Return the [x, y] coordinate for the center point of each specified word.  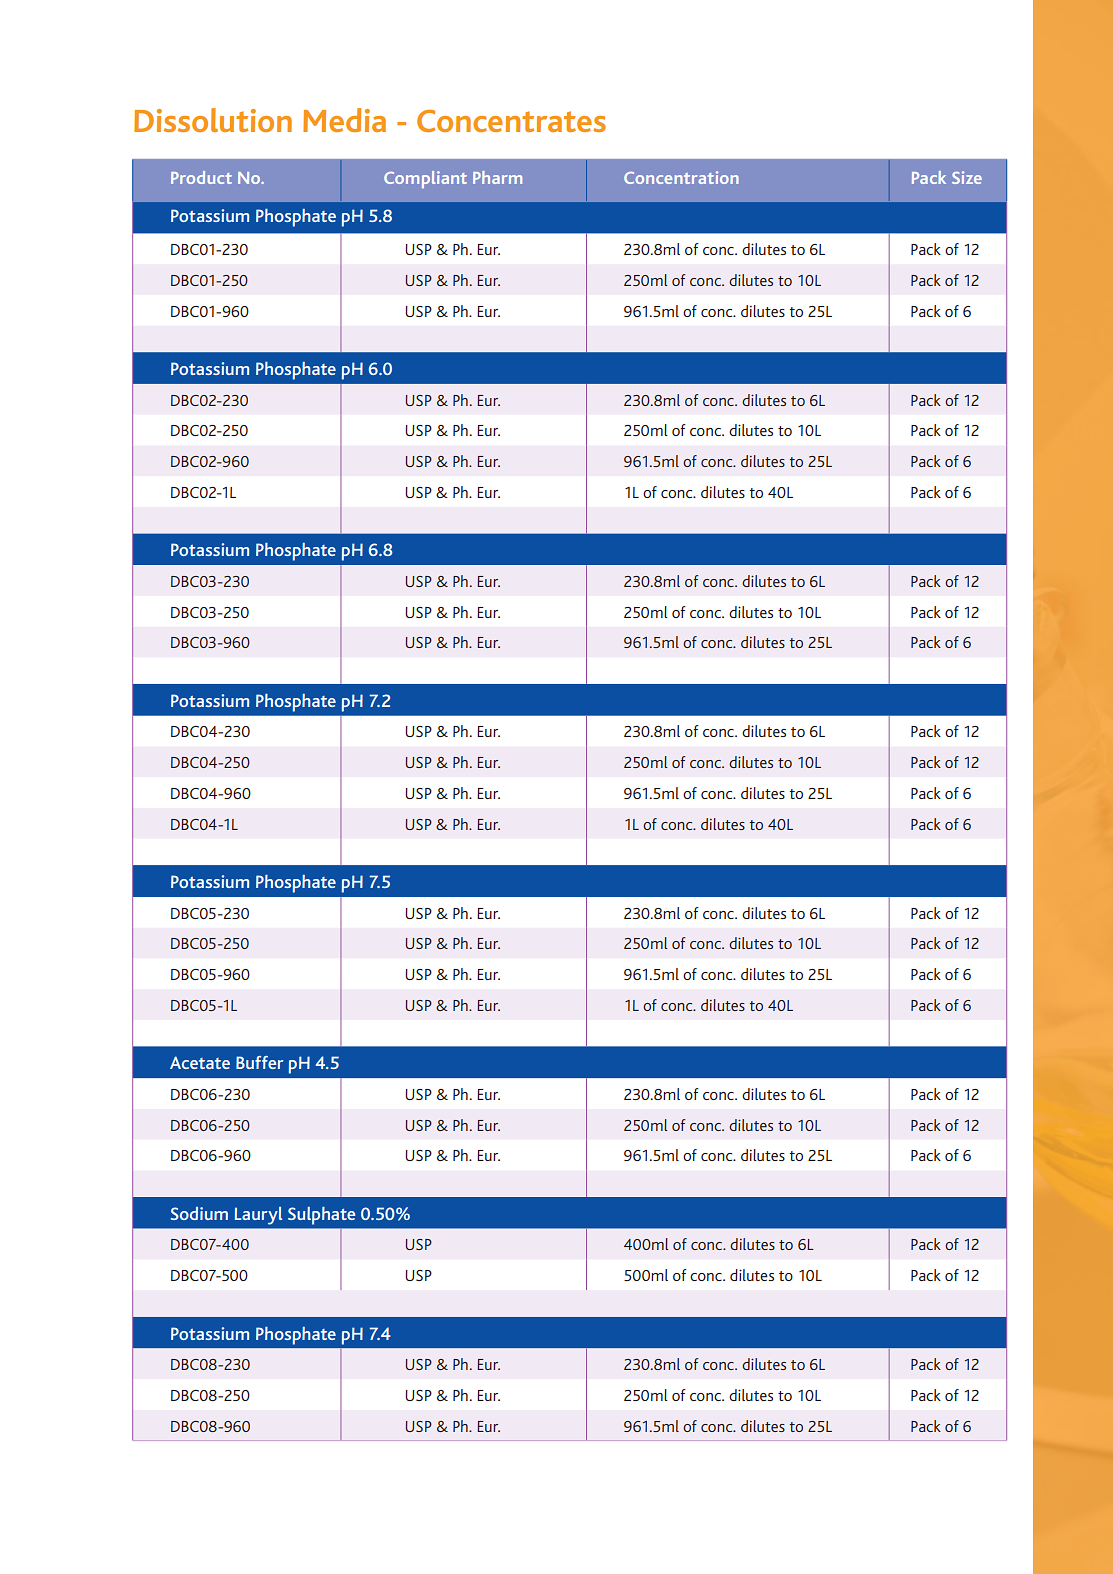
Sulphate [321, 1216]
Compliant [425, 179]
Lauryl [258, 1216]
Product [201, 177]
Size [967, 177]
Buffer [260, 1062]
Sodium [199, 1213]
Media [344, 120]
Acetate [200, 1062]
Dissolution [213, 120]
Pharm [497, 177]
